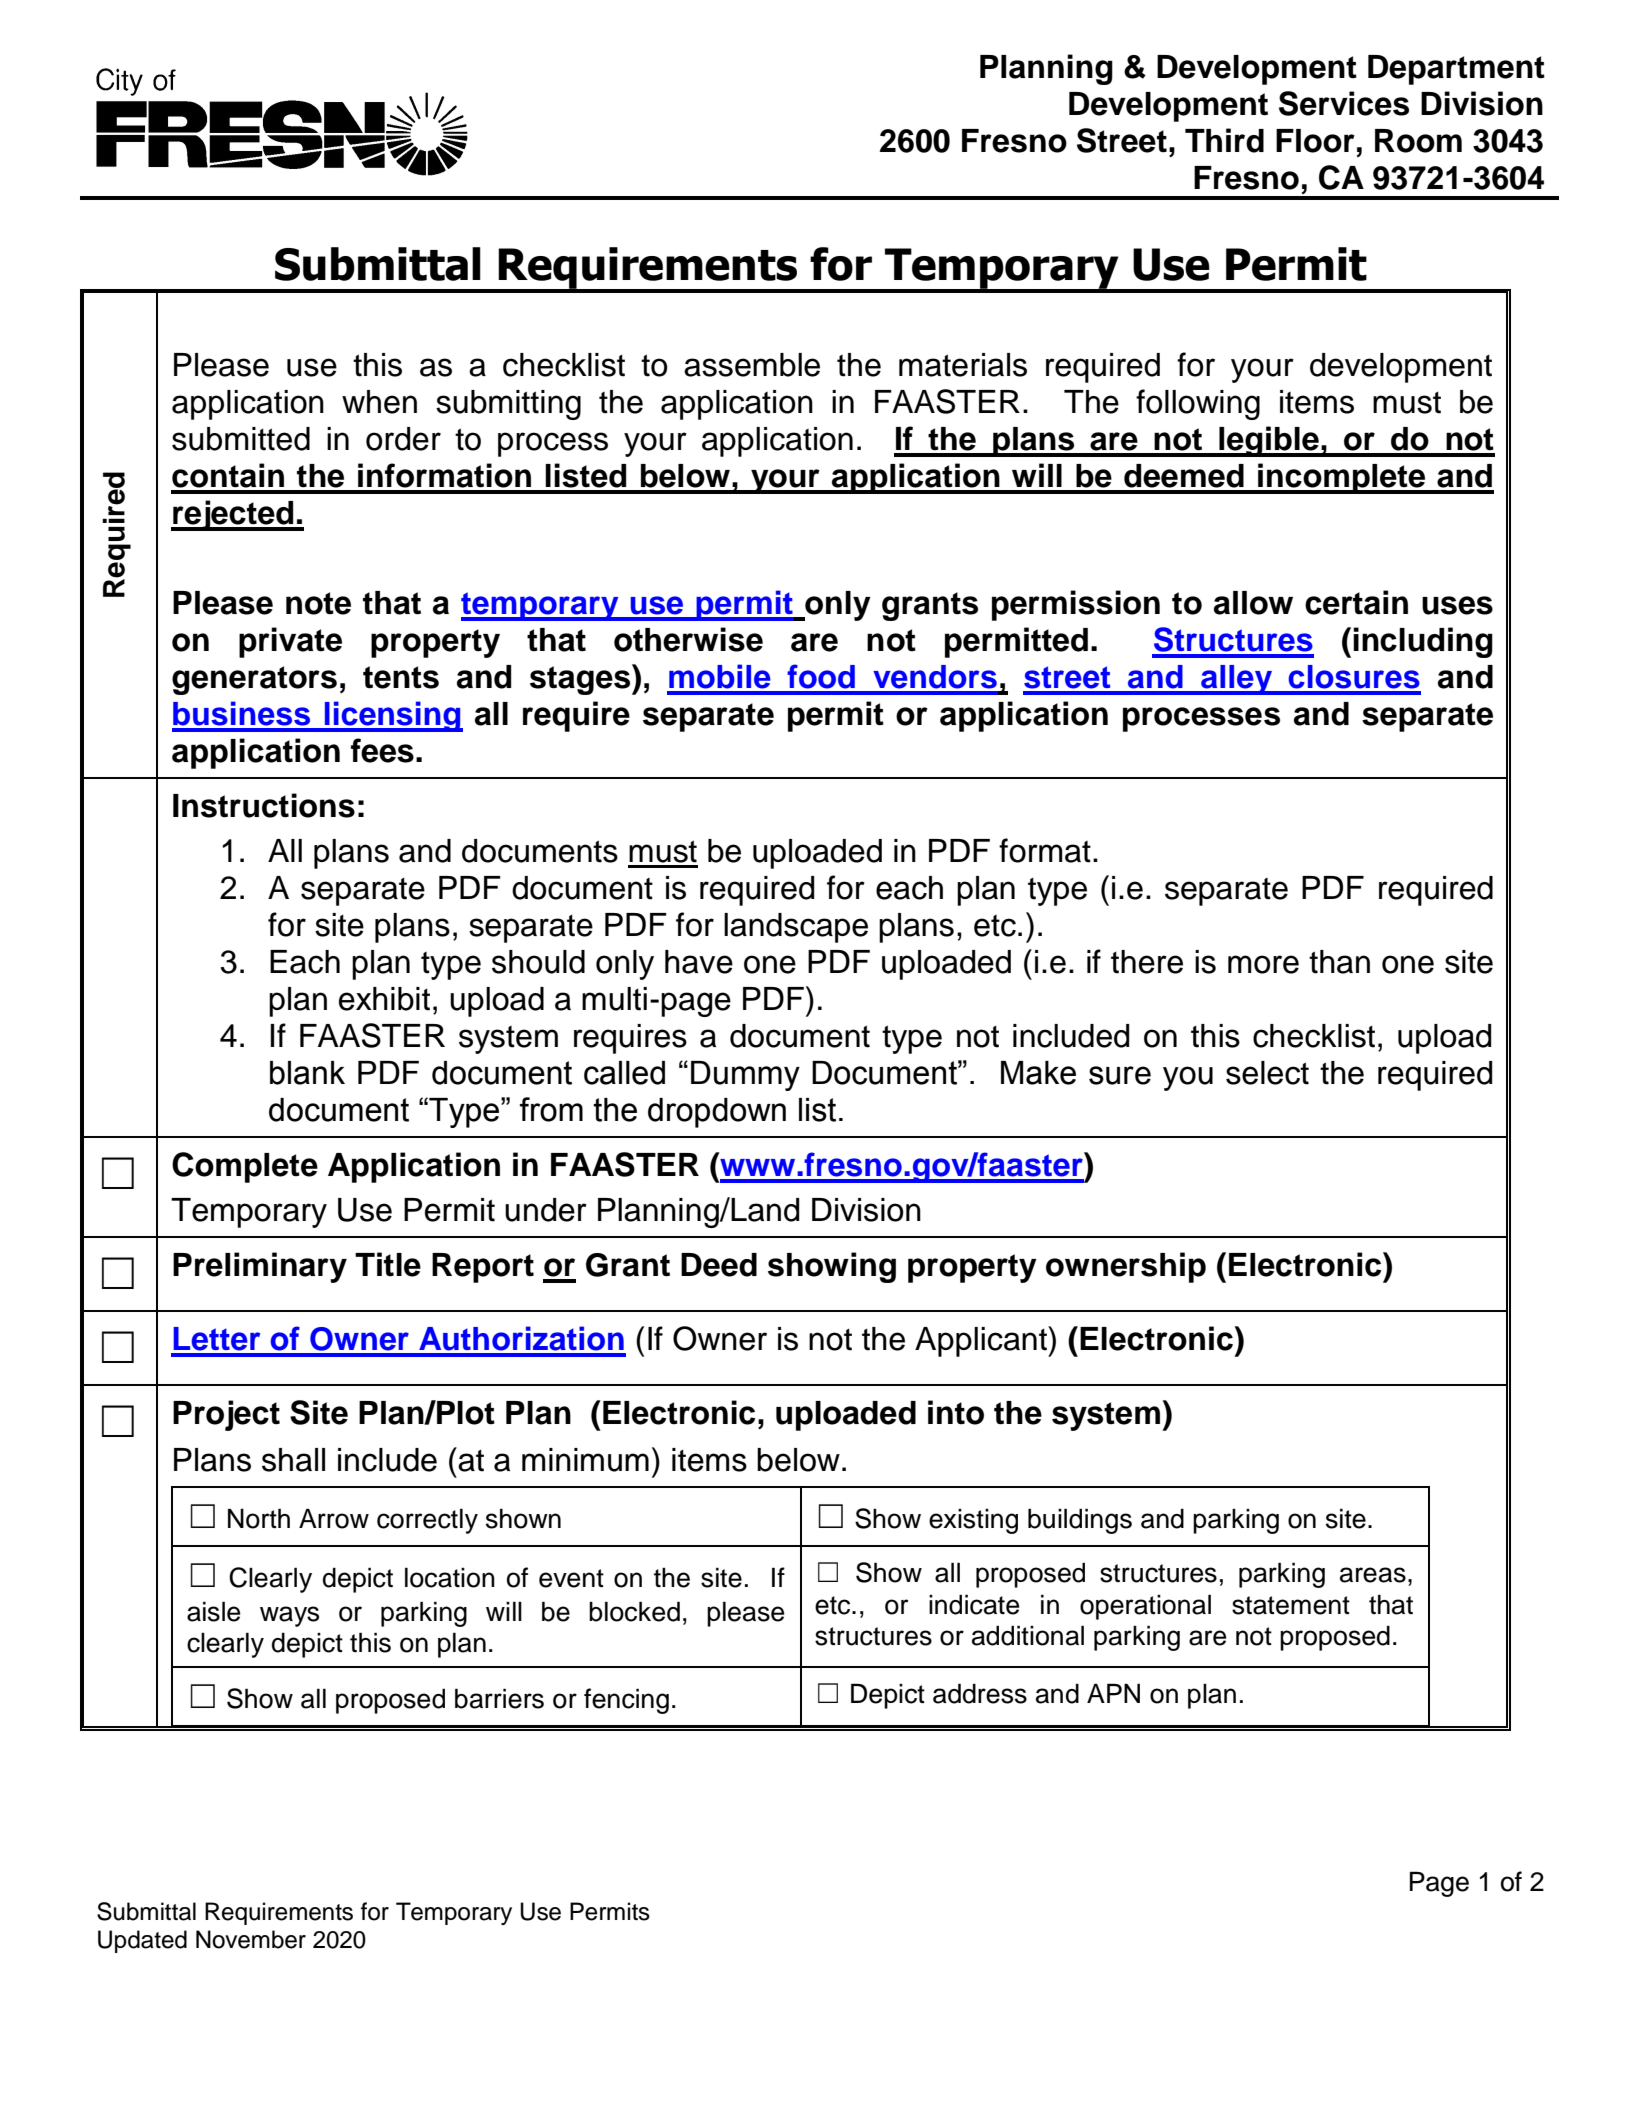  What do you see at coordinates (1339, 962) in the screenshot?
I see `than` at bounding box center [1339, 962].
